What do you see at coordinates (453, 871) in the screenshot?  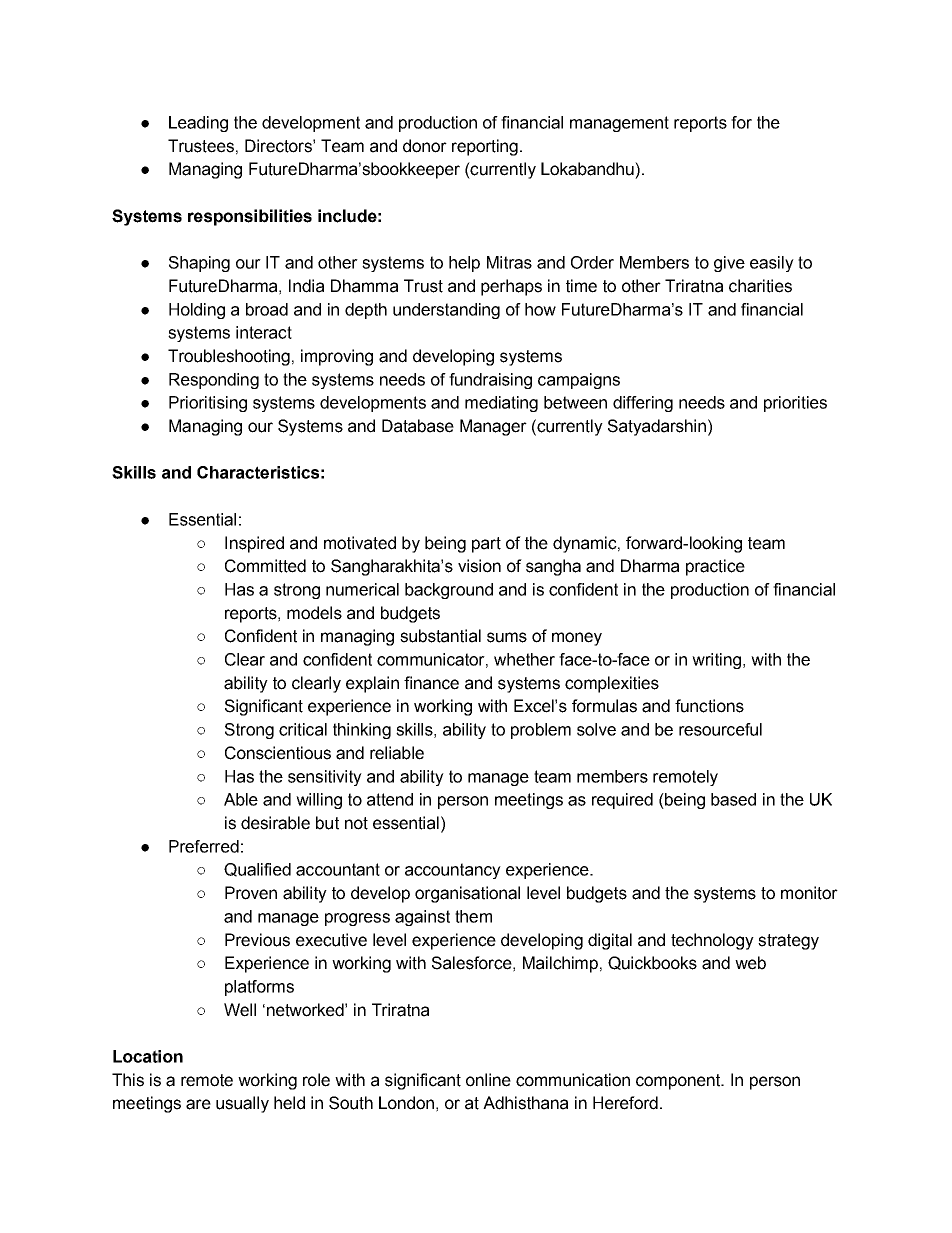 I see `accountancy` at bounding box center [453, 871].
